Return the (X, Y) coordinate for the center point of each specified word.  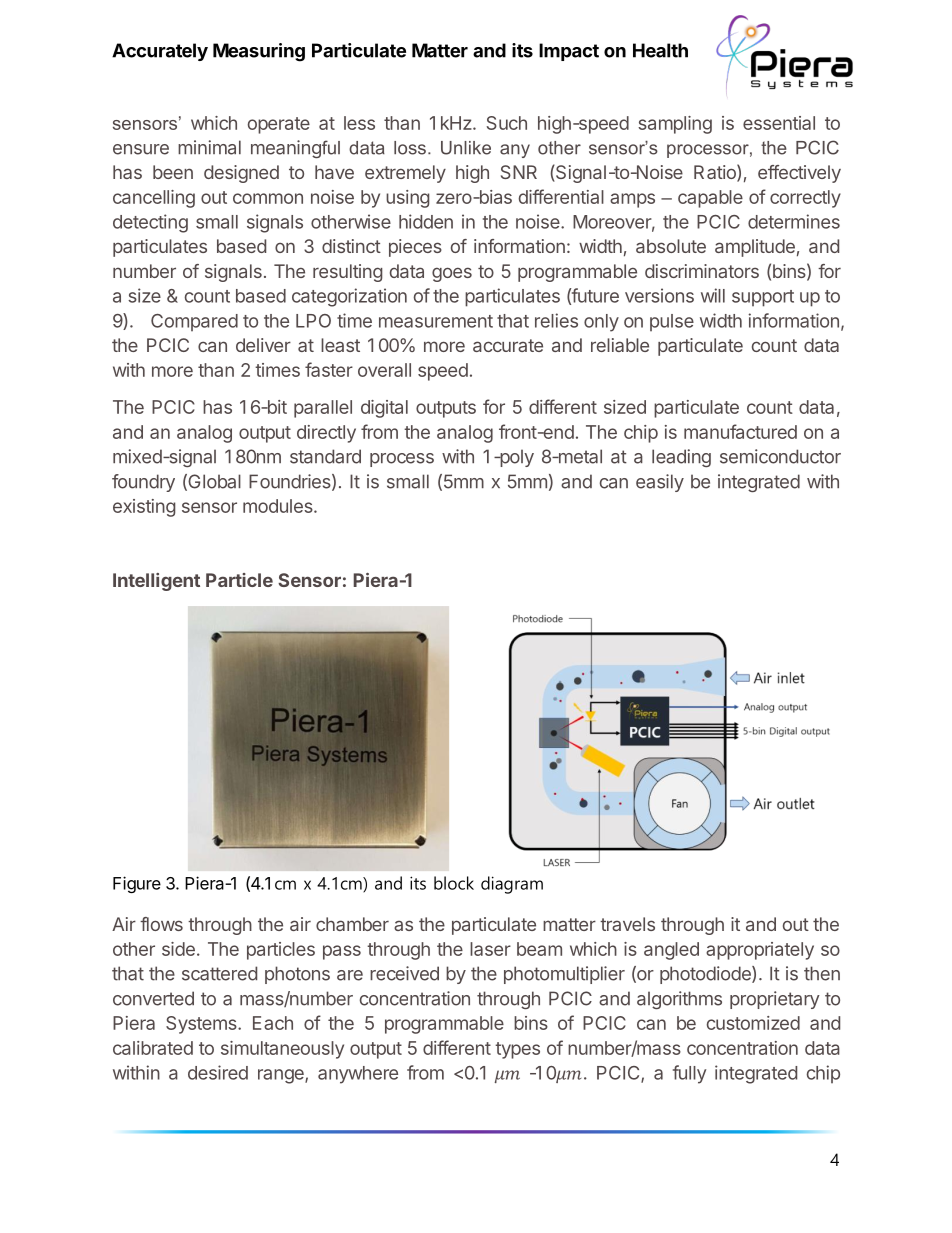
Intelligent (156, 582)
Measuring (259, 52)
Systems (202, 1025)
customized (753, 1023)
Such (506, 123)
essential (779, 123)
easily (660, 483)
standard (325, 456)
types (517, 1050)
